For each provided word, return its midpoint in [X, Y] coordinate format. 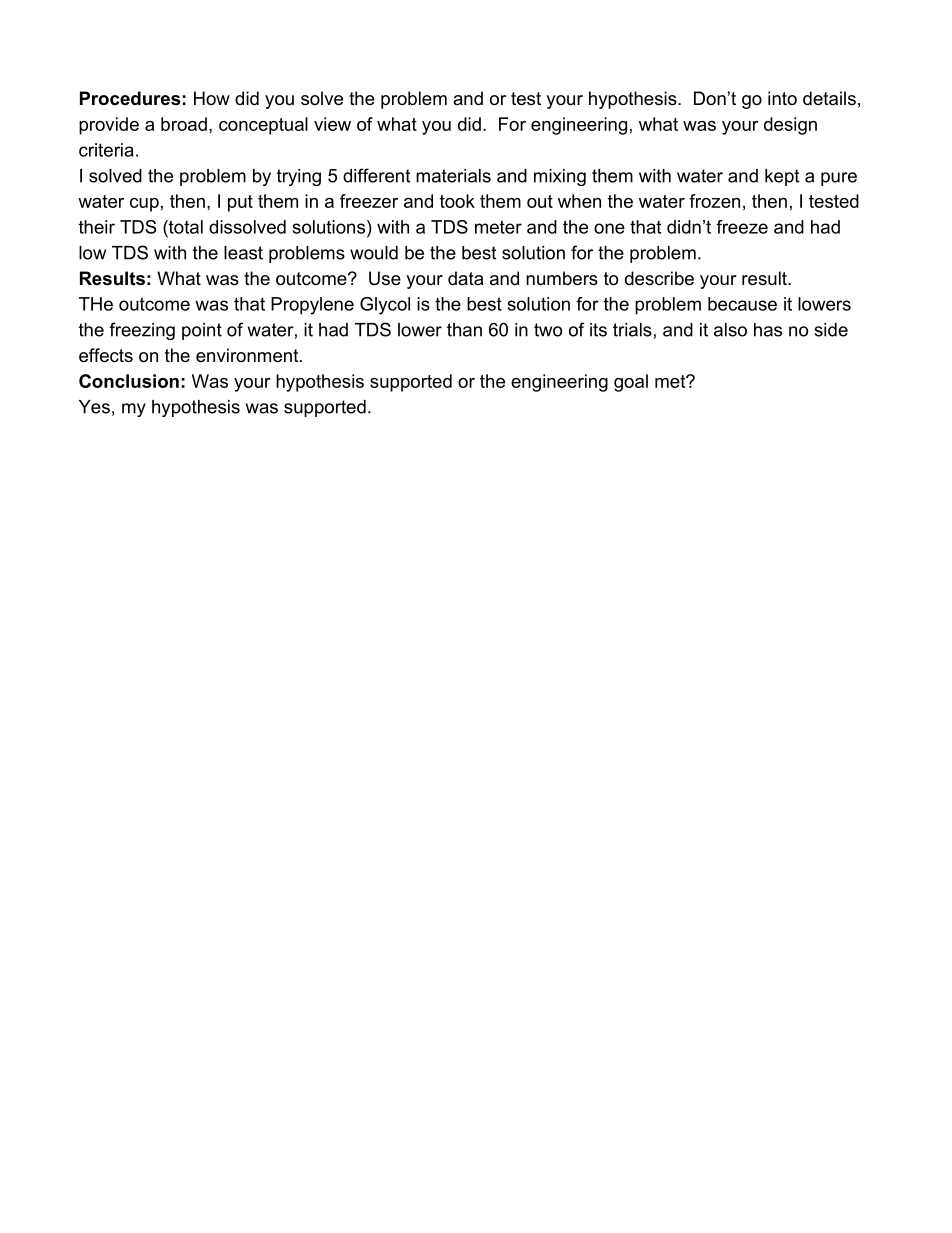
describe [659, 278]
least [243, 253]
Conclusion [129, 381]
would [374, 253]
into [782, 98]
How [212, 98]
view [332, 124]
